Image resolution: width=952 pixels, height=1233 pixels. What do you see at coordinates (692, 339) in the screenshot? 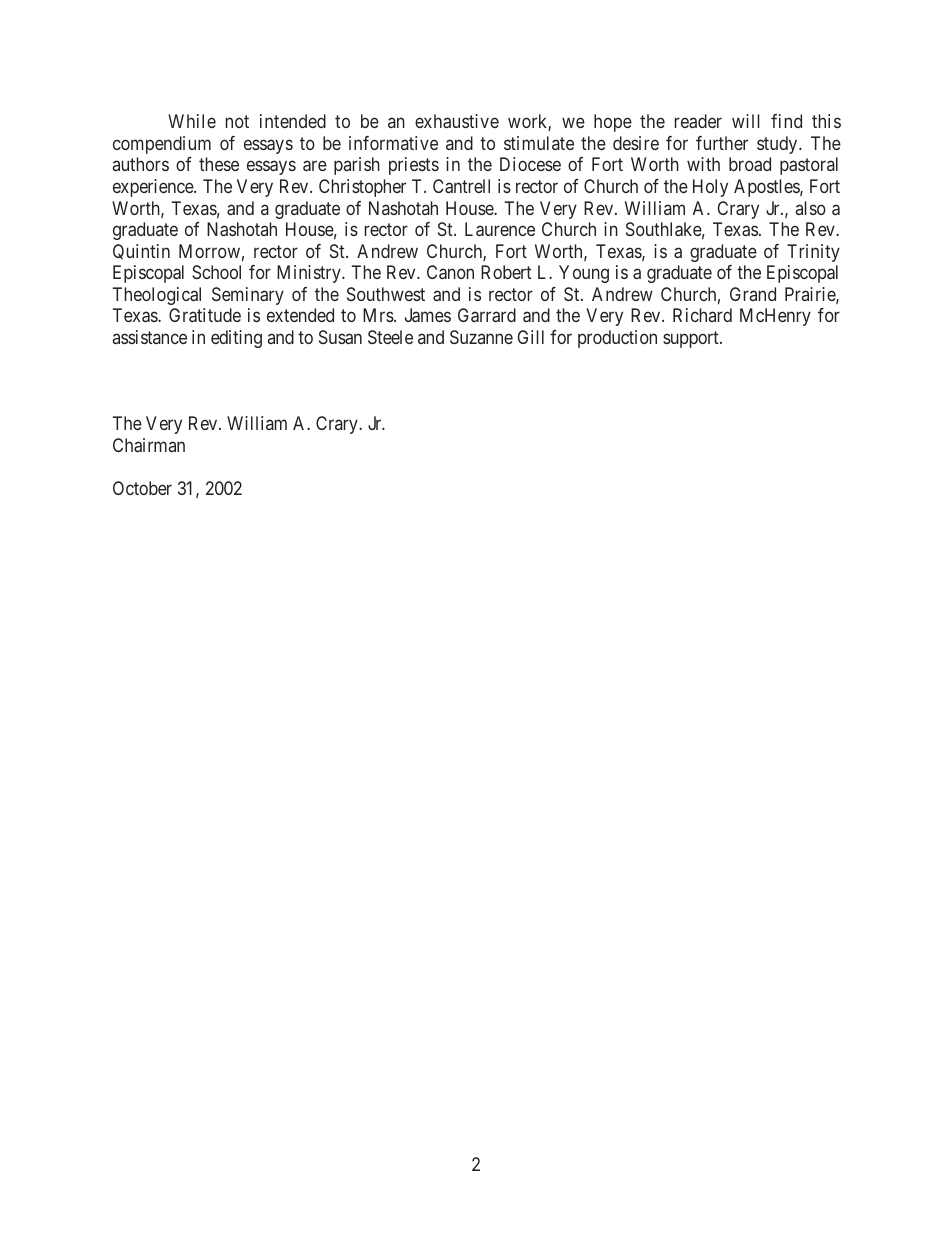
I see `support` at bounding box center [692, 339].
